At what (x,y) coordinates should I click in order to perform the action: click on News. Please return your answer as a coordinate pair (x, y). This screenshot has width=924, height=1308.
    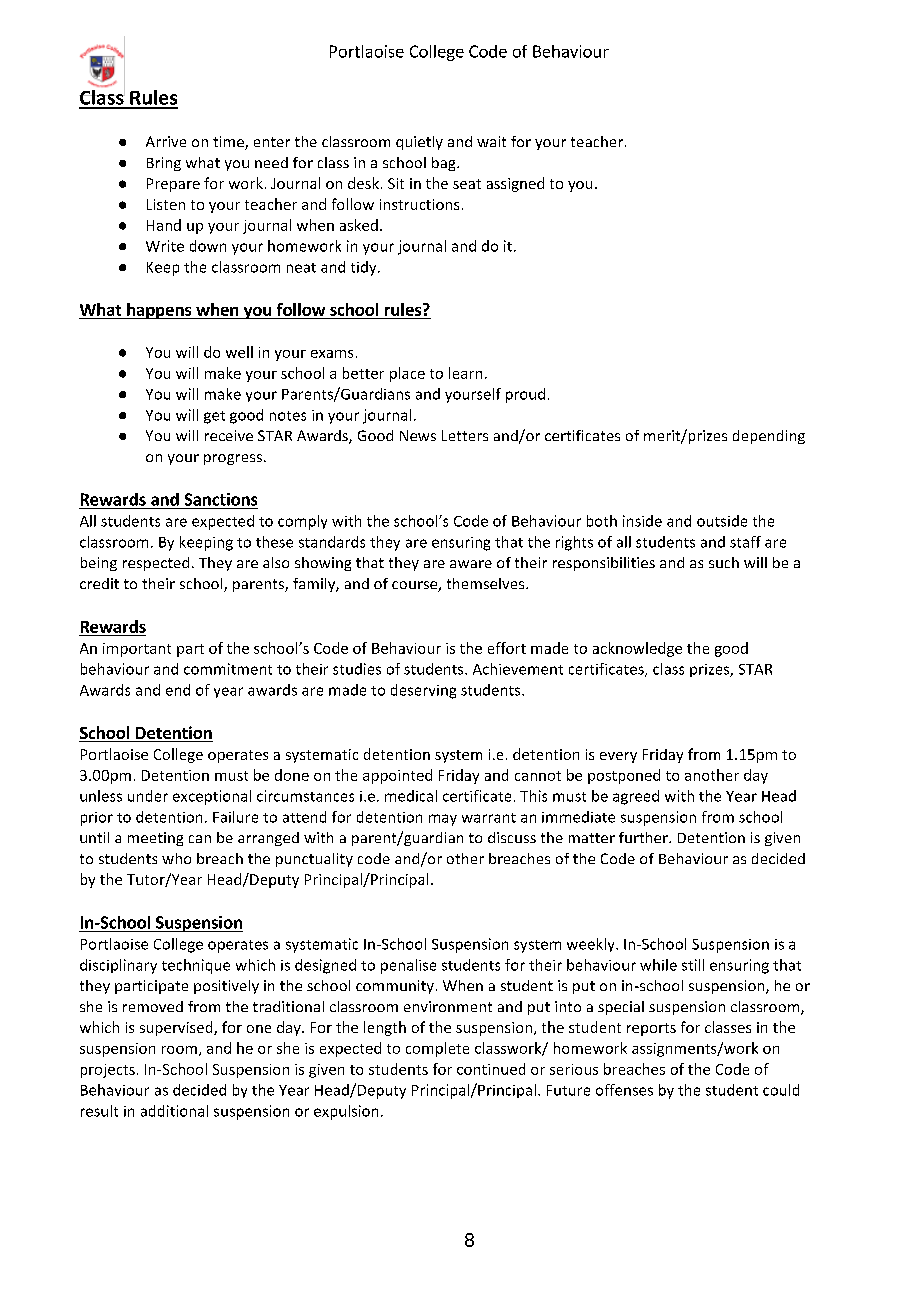
    Looking at the image, I should click on (418, 435).
